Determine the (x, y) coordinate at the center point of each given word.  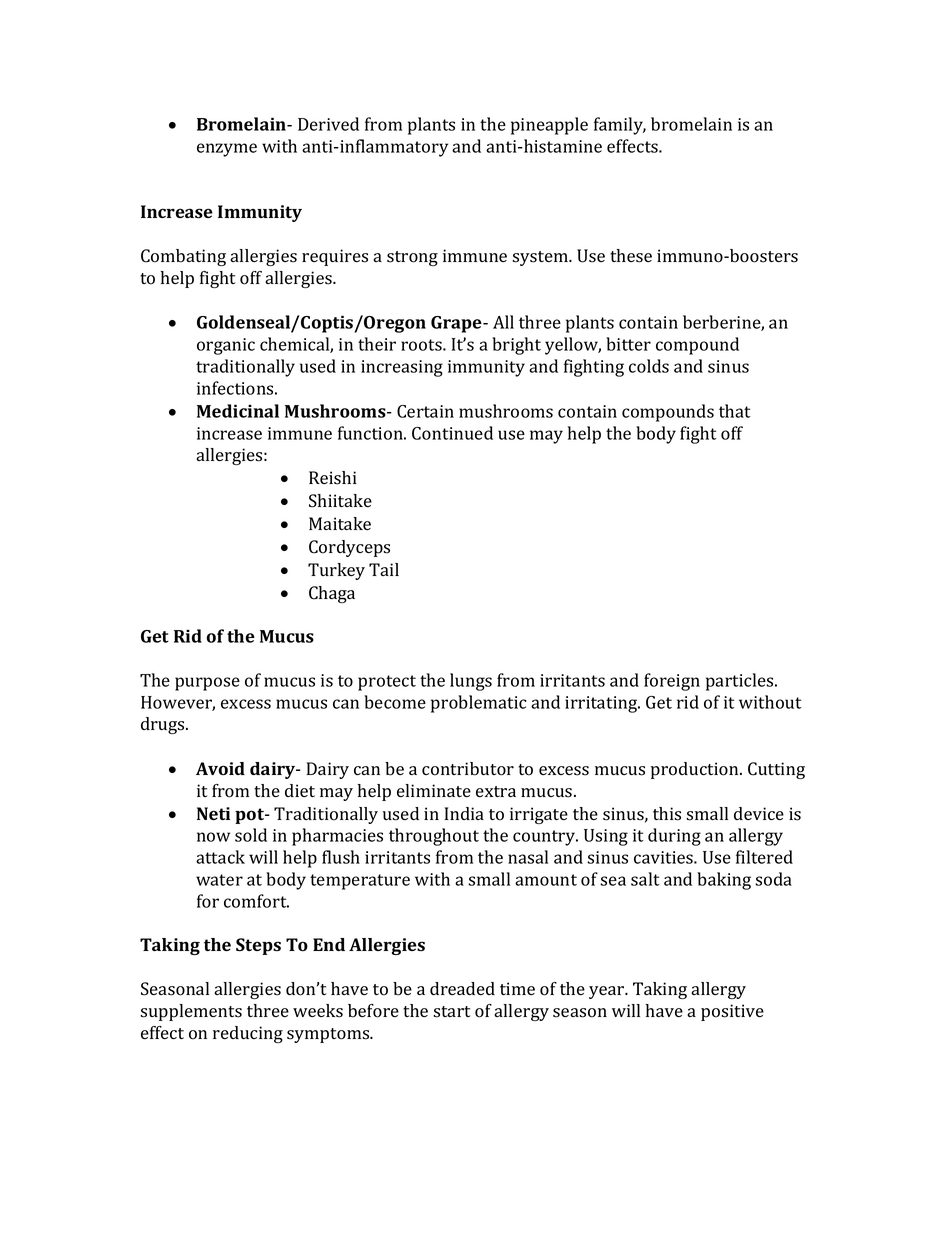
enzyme (227, 150)
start (451, 1012)
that (735, 411)
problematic (478, 704)
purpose (207, 684)
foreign (672, 682)
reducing (248, 1034)
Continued (452, 433)
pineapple (549, 126)
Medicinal (238, 411)
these (631, 256)
